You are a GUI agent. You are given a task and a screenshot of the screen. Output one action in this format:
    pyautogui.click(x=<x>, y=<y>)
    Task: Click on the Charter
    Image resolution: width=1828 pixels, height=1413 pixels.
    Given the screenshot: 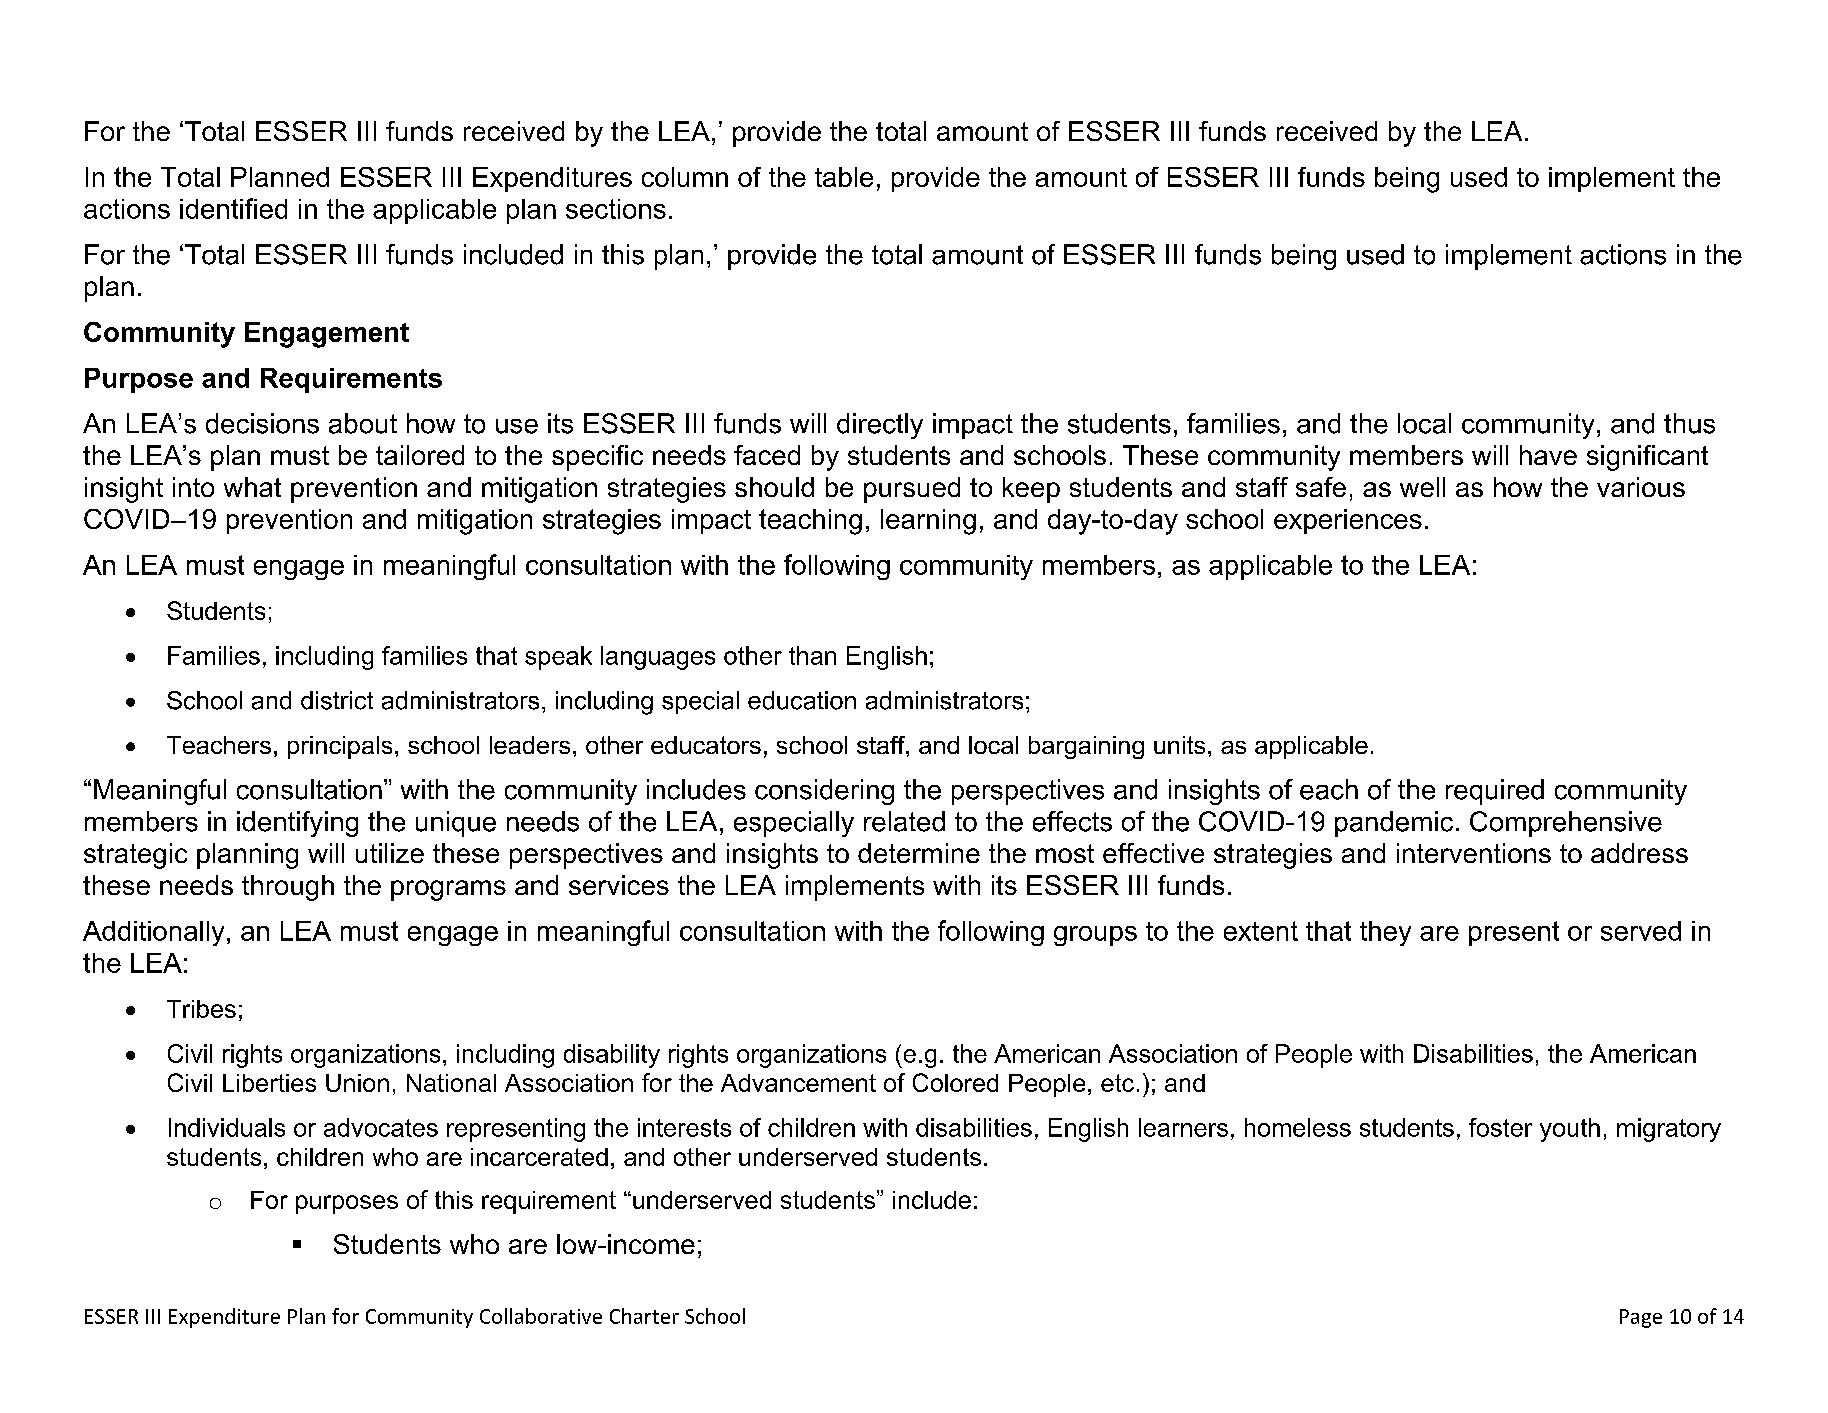 What is the action you would take?
    pyautogui.click(x=644, y=1316)
